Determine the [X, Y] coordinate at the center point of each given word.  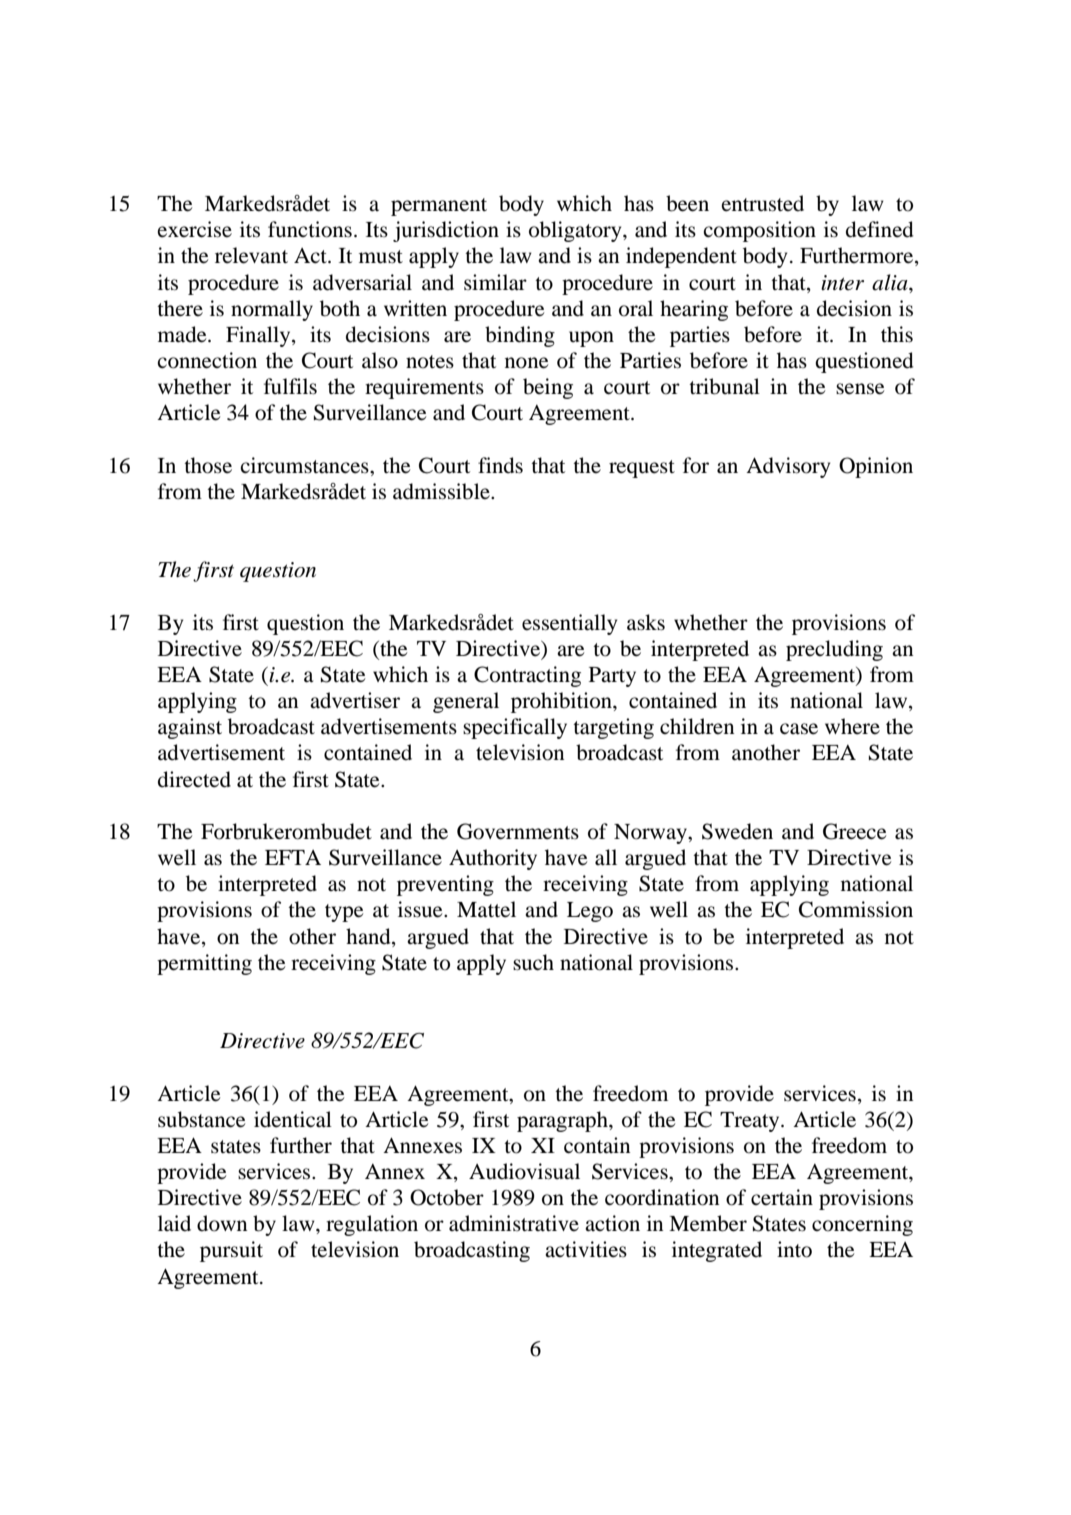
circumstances [305, 465]
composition [759, 231]
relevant [251, 255]
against [190, 728]
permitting [204, 964]
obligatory [576, 231]
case [799, 729]
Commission [856, 909]
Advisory [788, 467]
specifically [515, 728]
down [222, 1223]
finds [500, 465]
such [533, 962]
